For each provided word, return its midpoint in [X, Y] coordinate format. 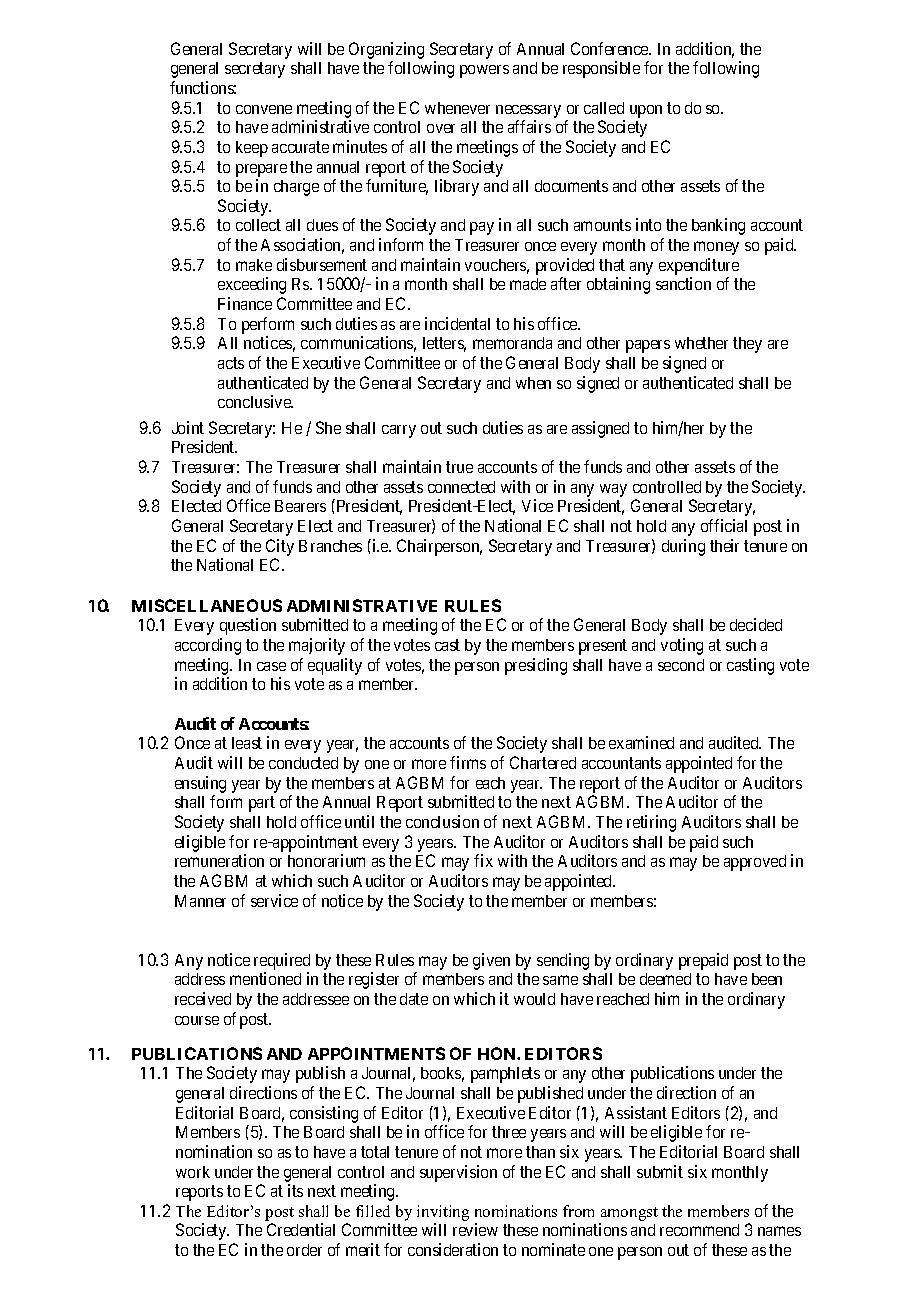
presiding [536, 666]
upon [646, 111]
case [271, 666]
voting [682, 646]
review [475, 1229]
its [295, 1190]
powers [484, 71]
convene [264, 109]
